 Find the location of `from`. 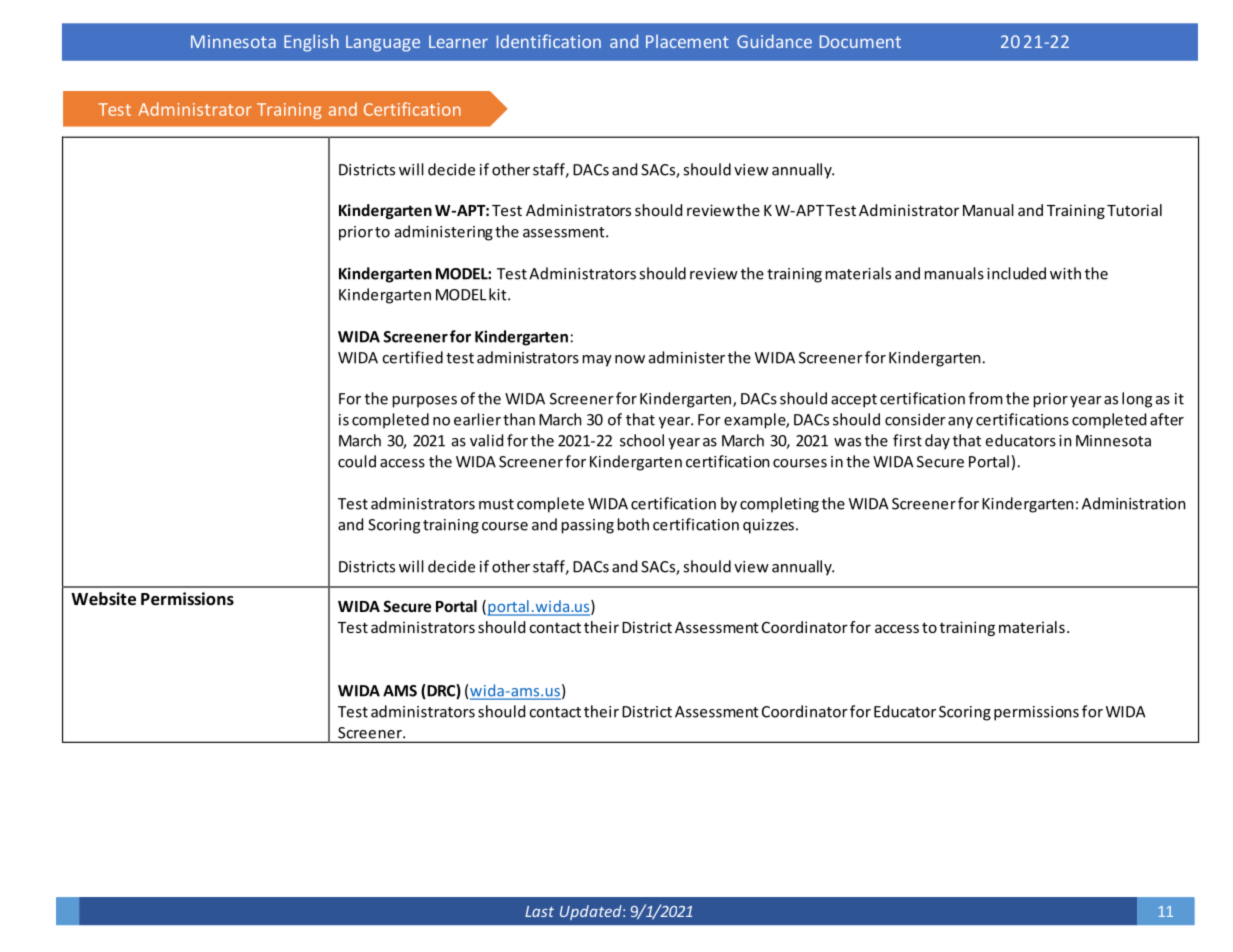

from is located at coordinates (986, 398).
